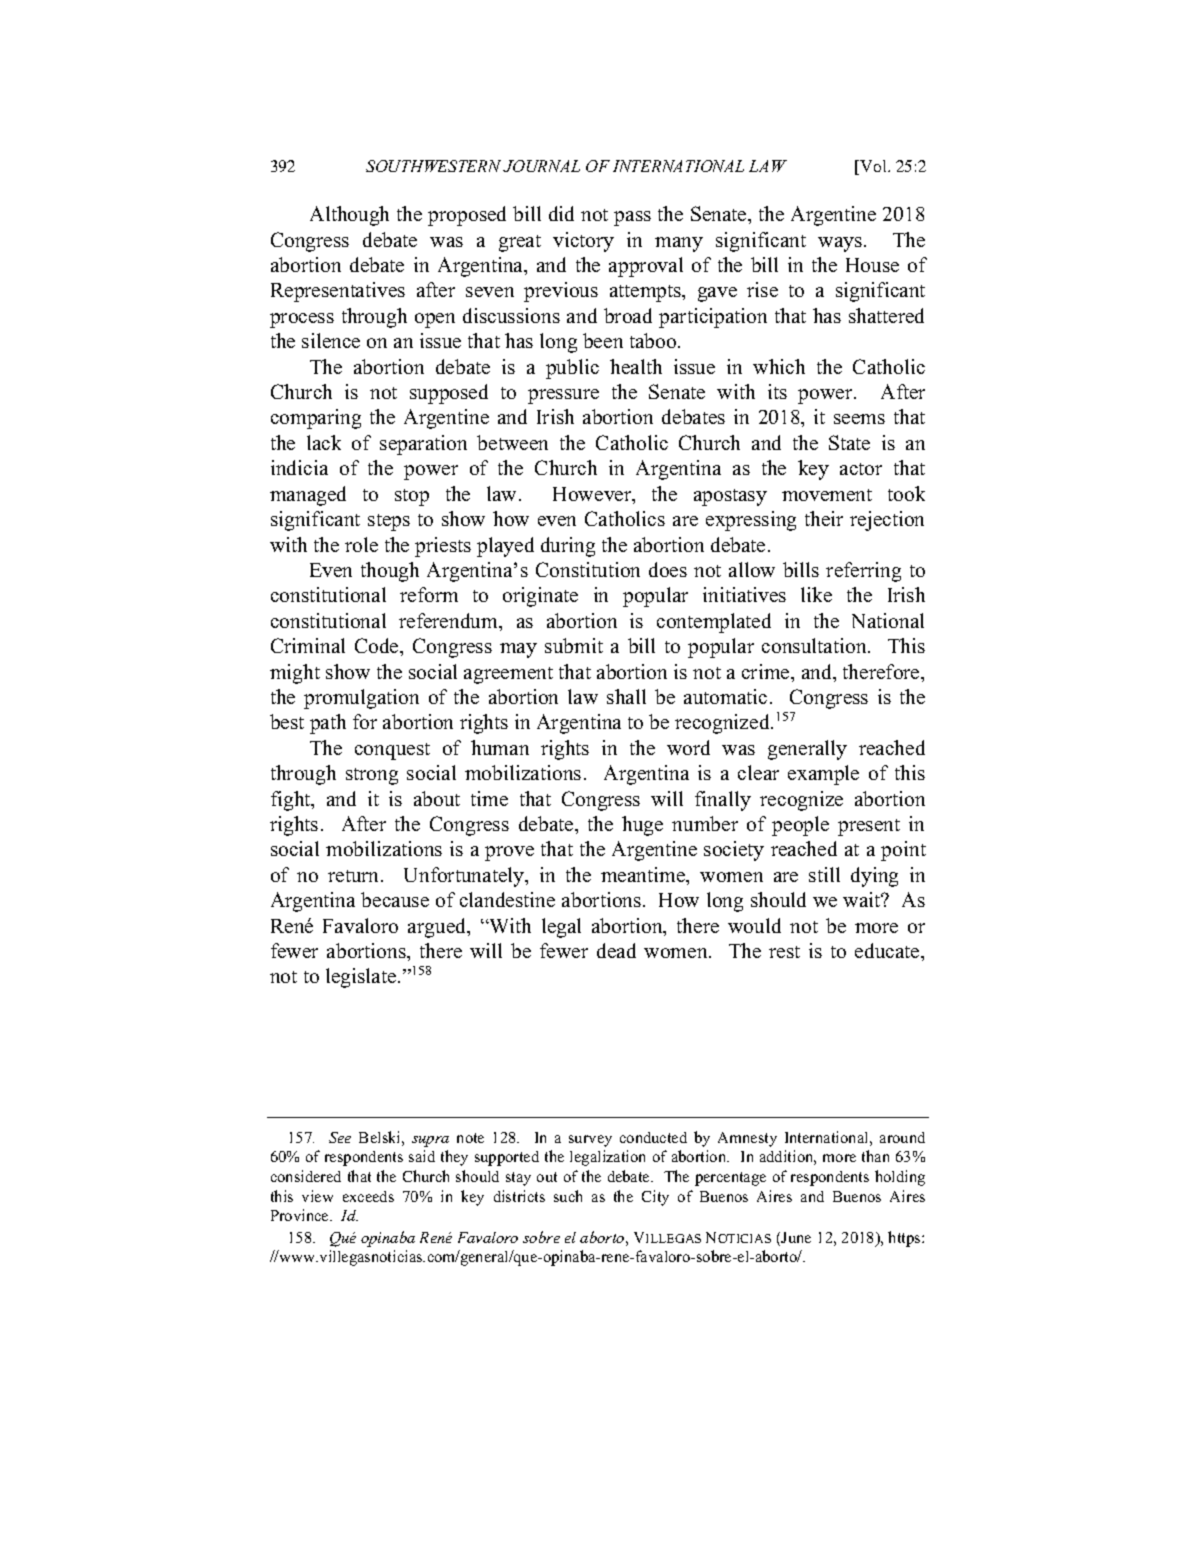  What do you see at coordinates (568, 547) in the screenshot?
I see `during` at bounding box center [568, 547].
